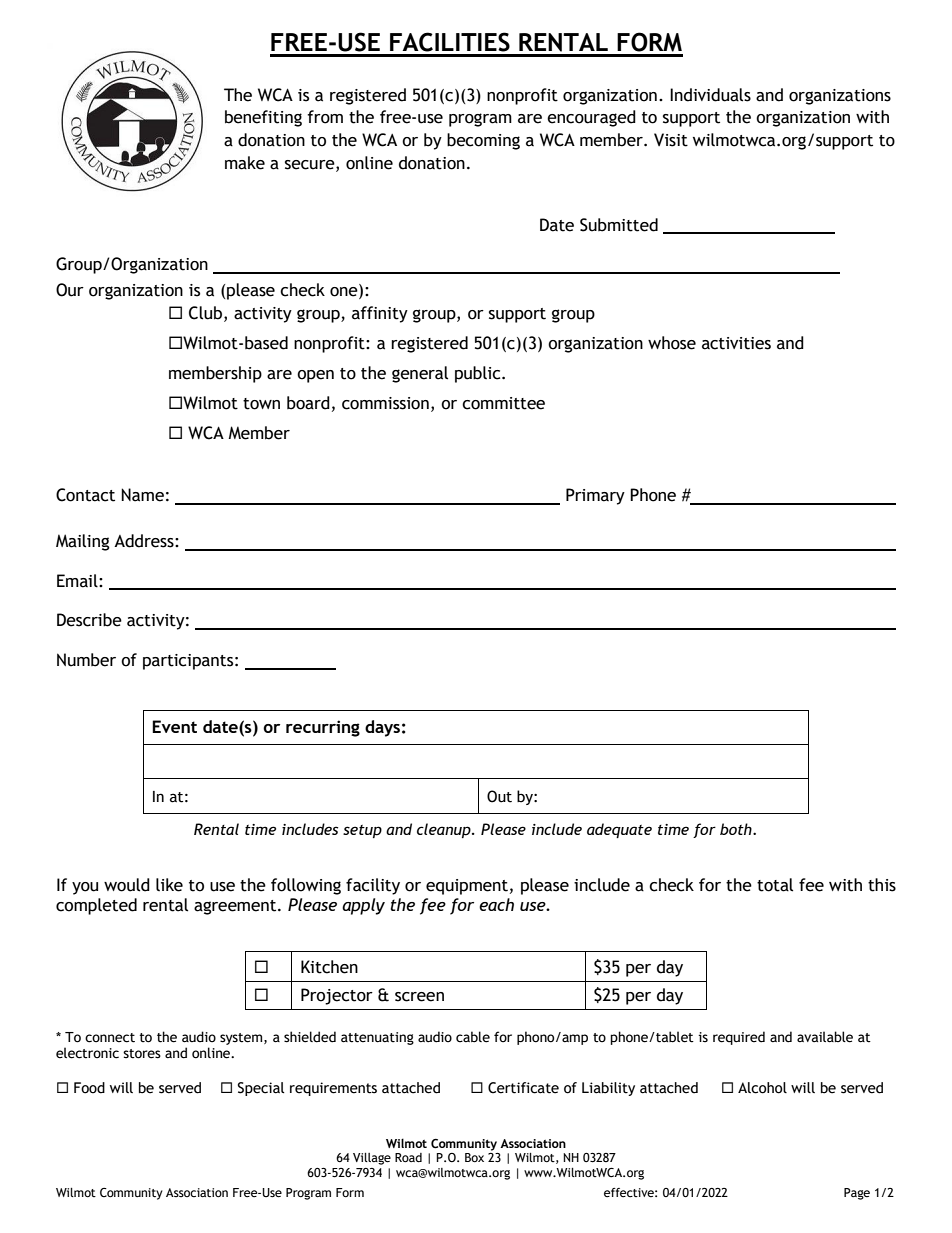 Image resolution: width=952 pixels, height=1233 pixels. What do you see at coordinates (245, 163) in the screenshot?
I see `make` at bounding box center [245, 163].
